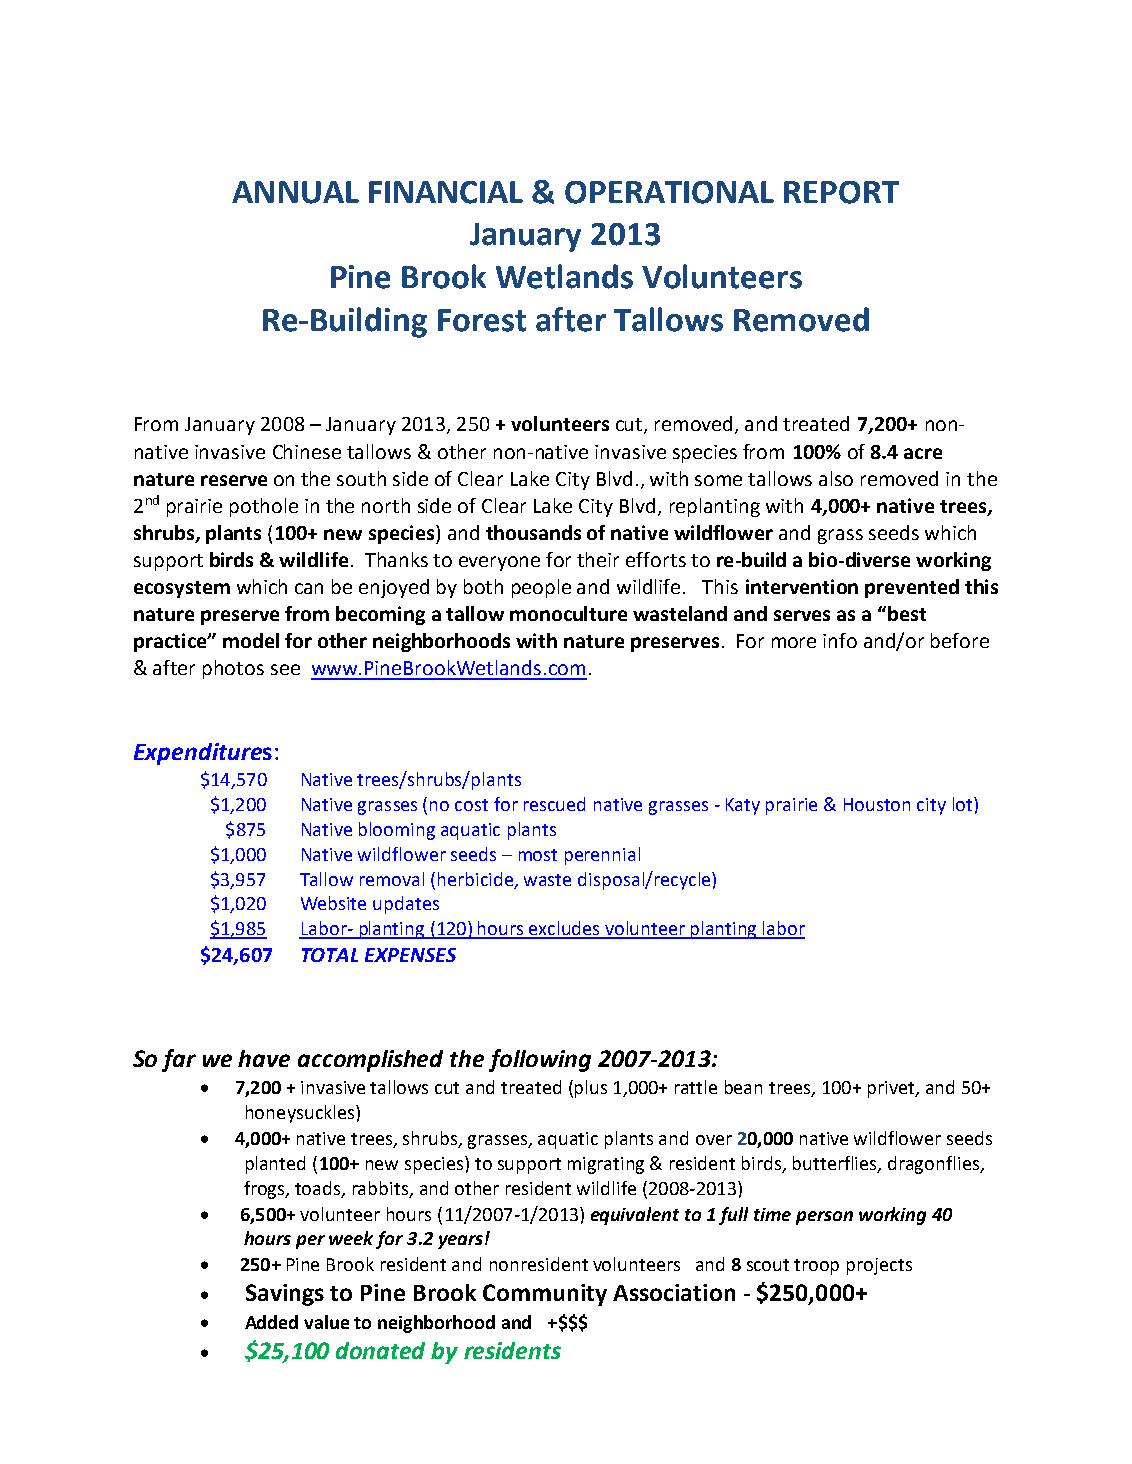 The image size is (1132, 1464). Describe the element at coordinates (545, 1295) in the screenshot. I see `Community` at that location.
